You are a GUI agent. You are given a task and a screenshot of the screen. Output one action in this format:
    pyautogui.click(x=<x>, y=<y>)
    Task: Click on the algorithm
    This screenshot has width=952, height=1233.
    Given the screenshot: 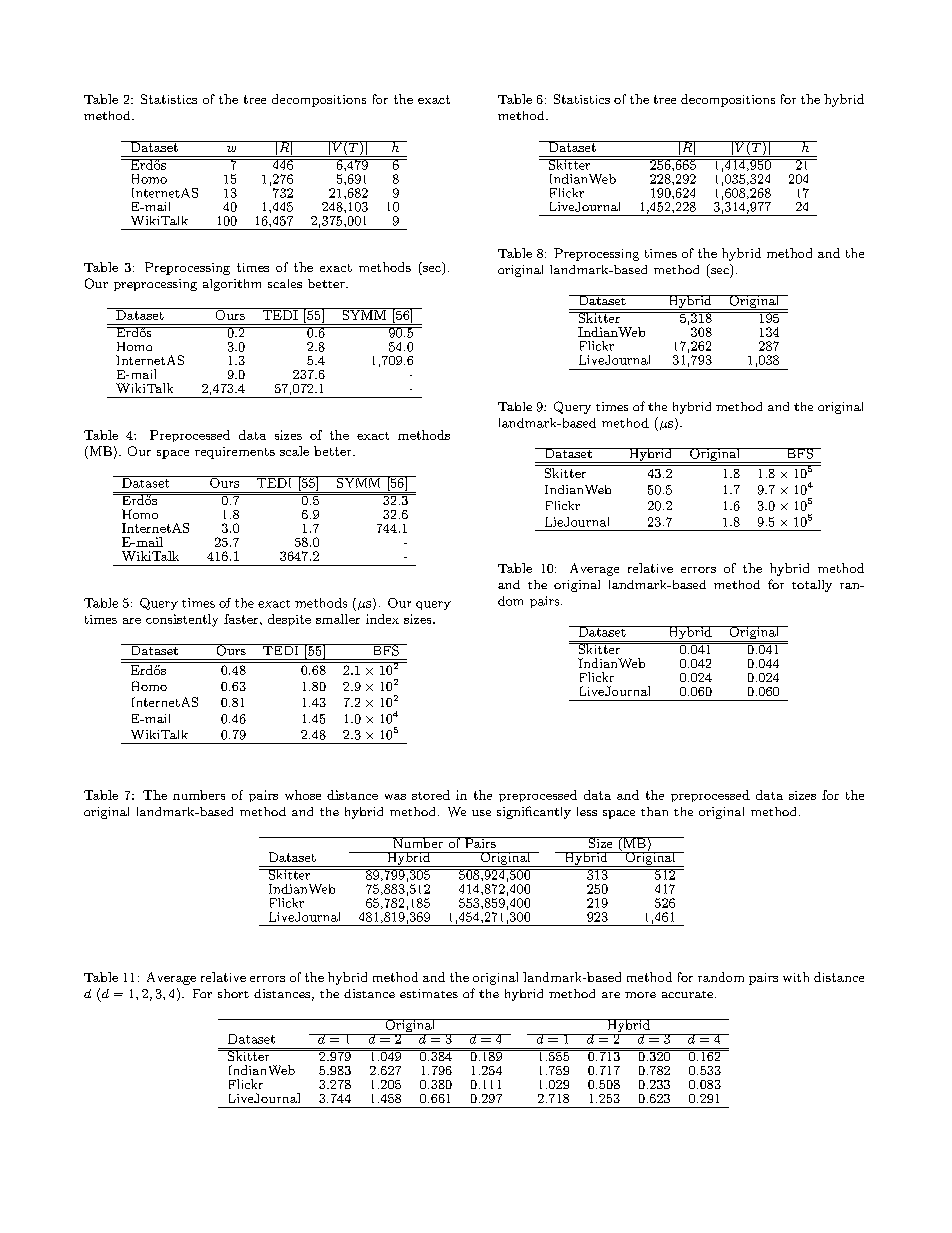 What is the action you would take?
    pyautogui.click(x=232, y=285)
